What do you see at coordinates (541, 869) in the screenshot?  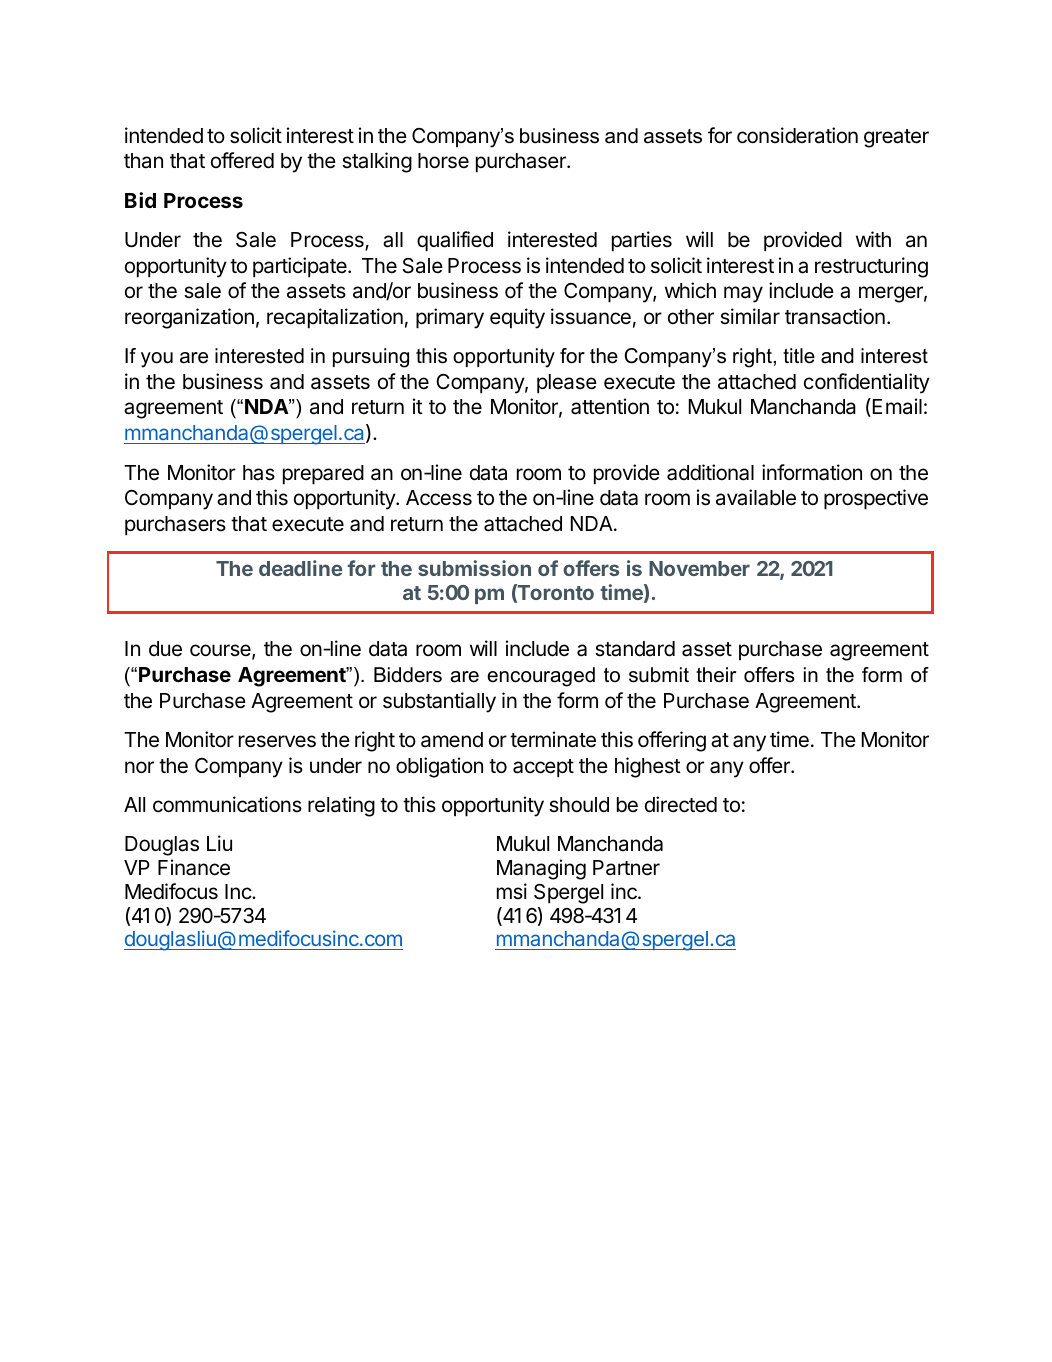 I see `Managing` at bounding box center [541, 869].
